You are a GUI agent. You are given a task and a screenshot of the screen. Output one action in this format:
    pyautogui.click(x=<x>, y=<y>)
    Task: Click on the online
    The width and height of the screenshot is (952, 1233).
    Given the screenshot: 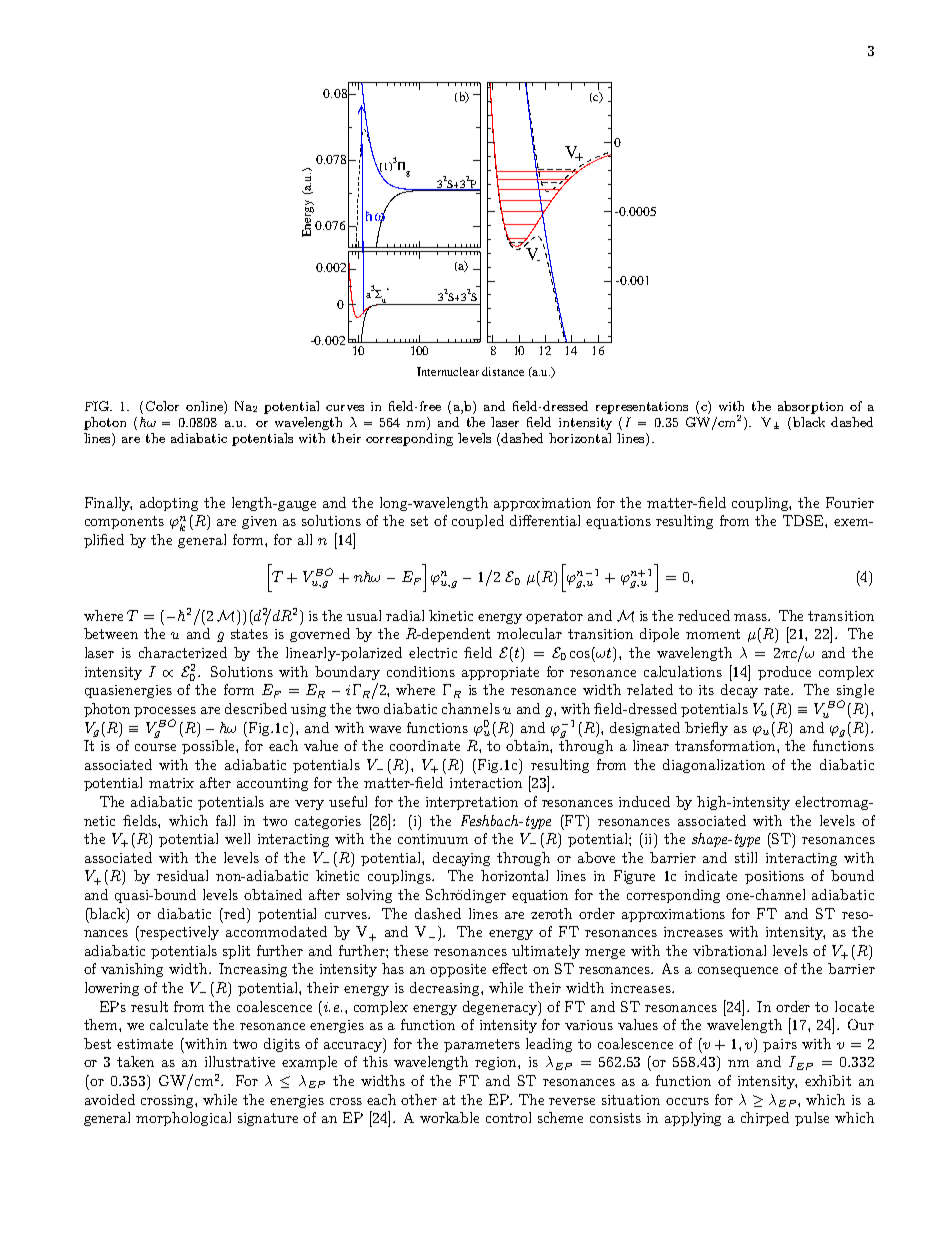 What is the action you would take?
    pyautogui.click(x=205, y=406)
